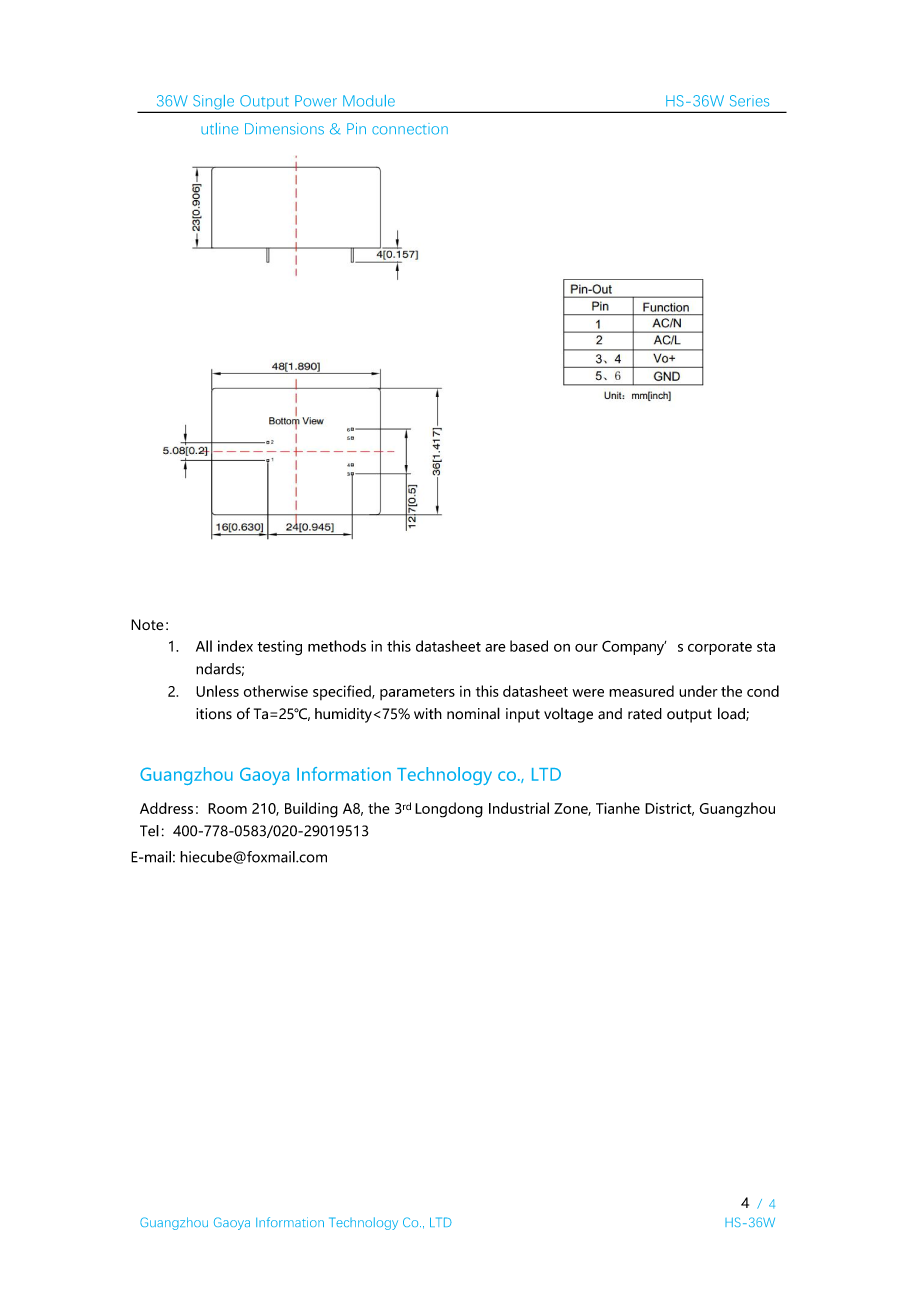 The width and height of the page is (924, 1308). I want to click on under, so click(698, 691).
